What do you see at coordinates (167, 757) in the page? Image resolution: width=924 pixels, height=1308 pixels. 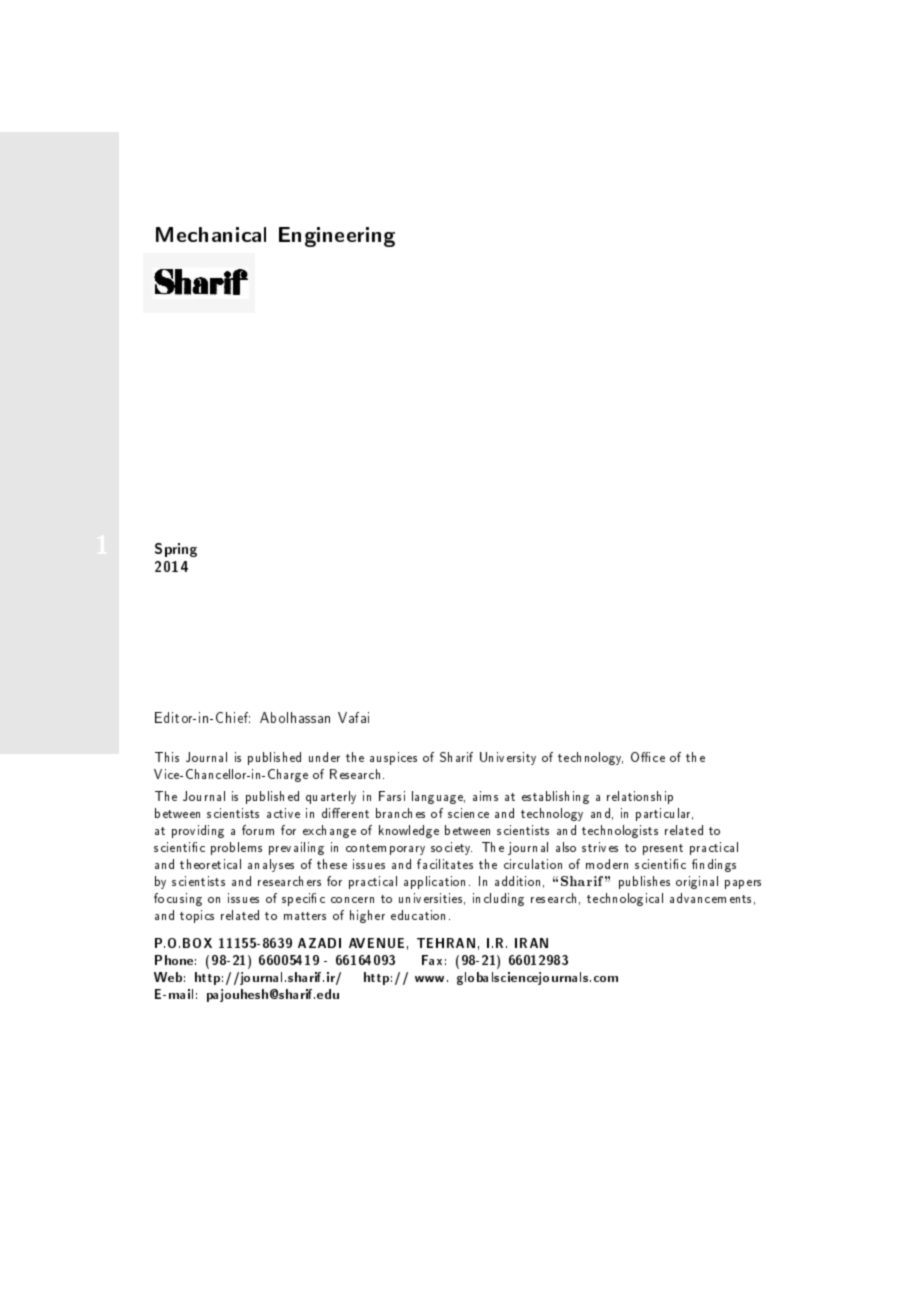 I see `This` at bounding box center [167, 757].
